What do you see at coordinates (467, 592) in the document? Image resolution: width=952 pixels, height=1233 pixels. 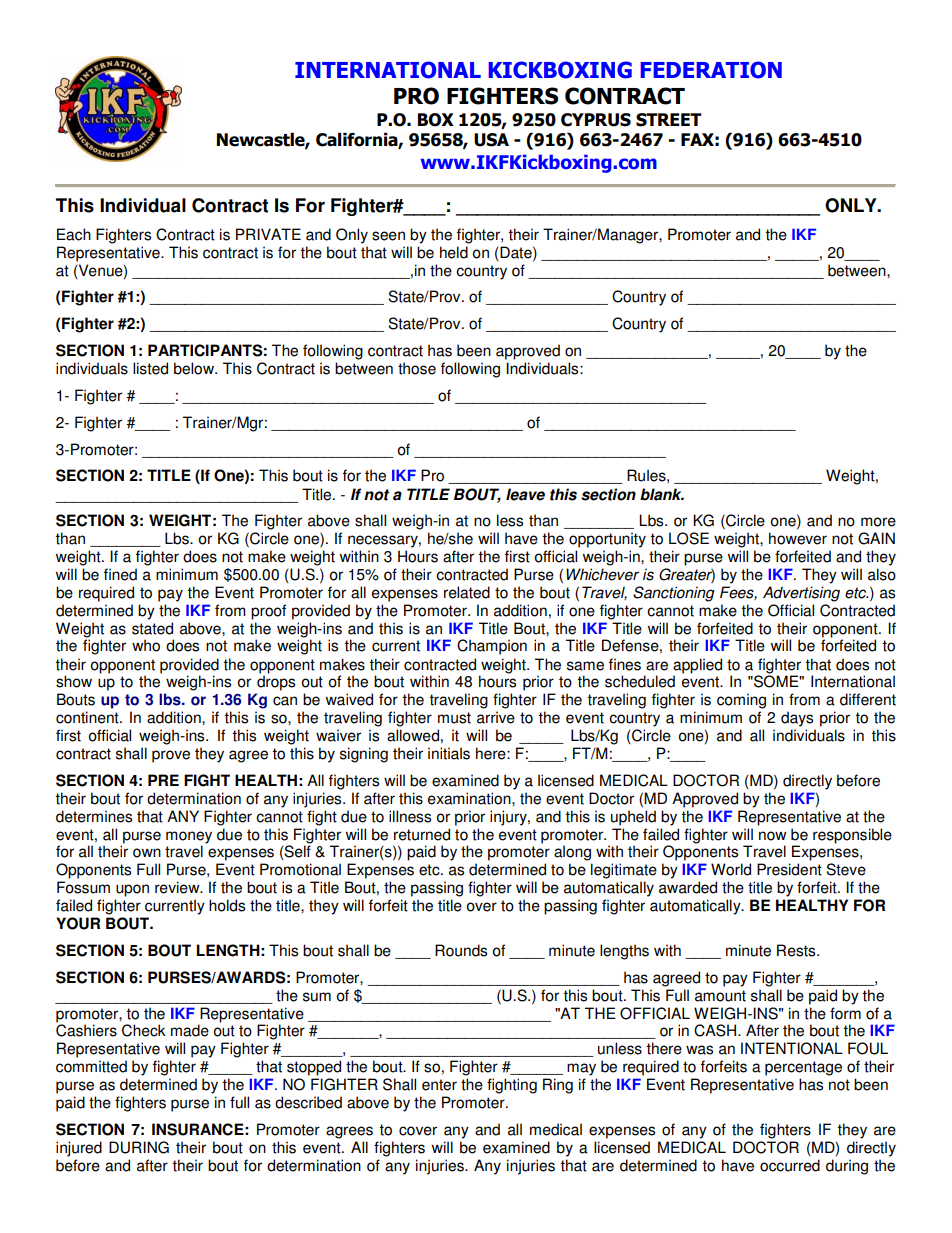 I see `related` at bounding box center [467, 592].
